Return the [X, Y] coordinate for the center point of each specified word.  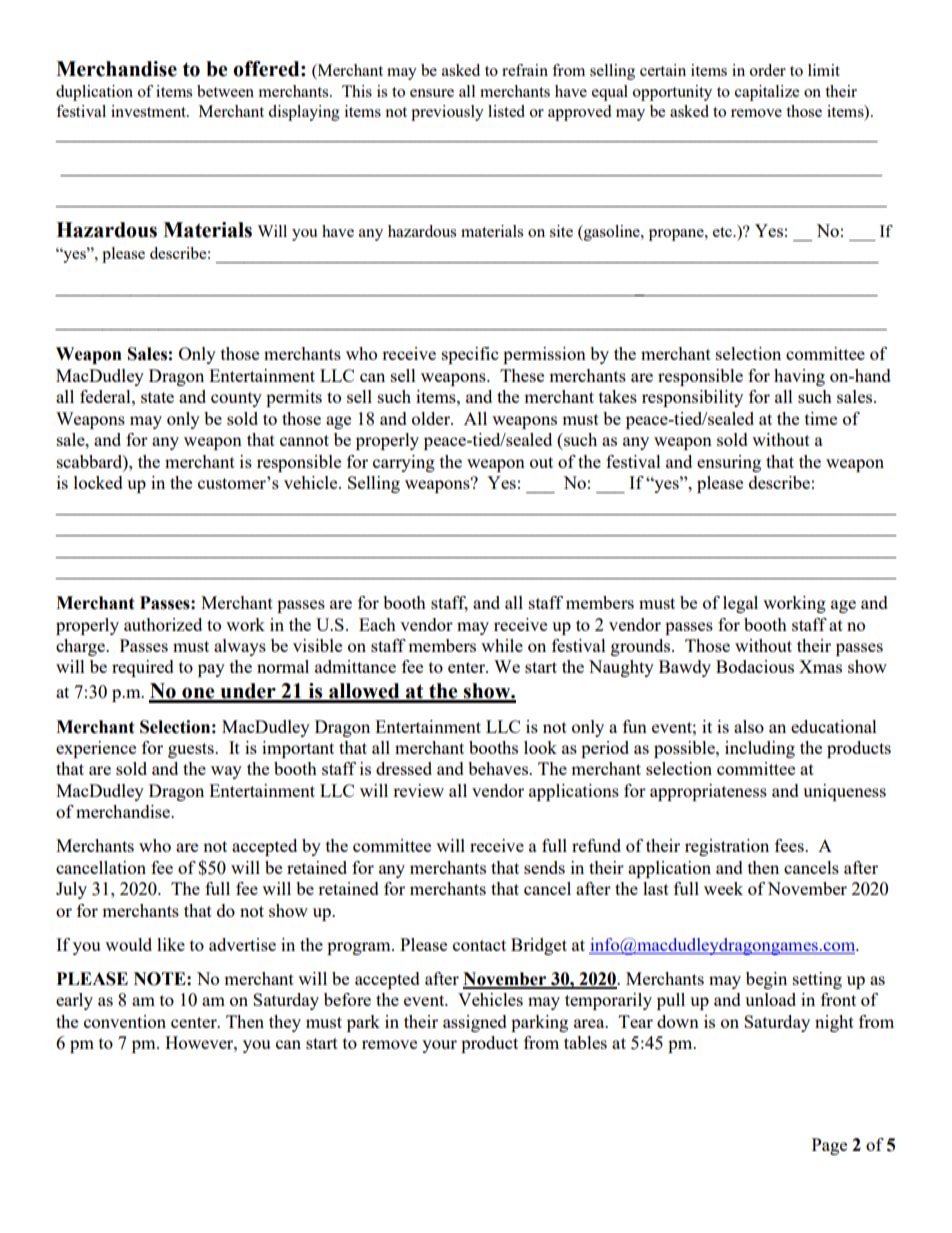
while [502, 645]
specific [470, 355]
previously [447, 113]
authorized [163, 624]
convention [125, 1021]
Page [829, 1146]
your [439, 1046]
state [157, 397]
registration [727, 847]
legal [740, 604]
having [799, 377]
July [71, 890]
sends [544, 867]
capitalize [767, 93]
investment [149, 111]
